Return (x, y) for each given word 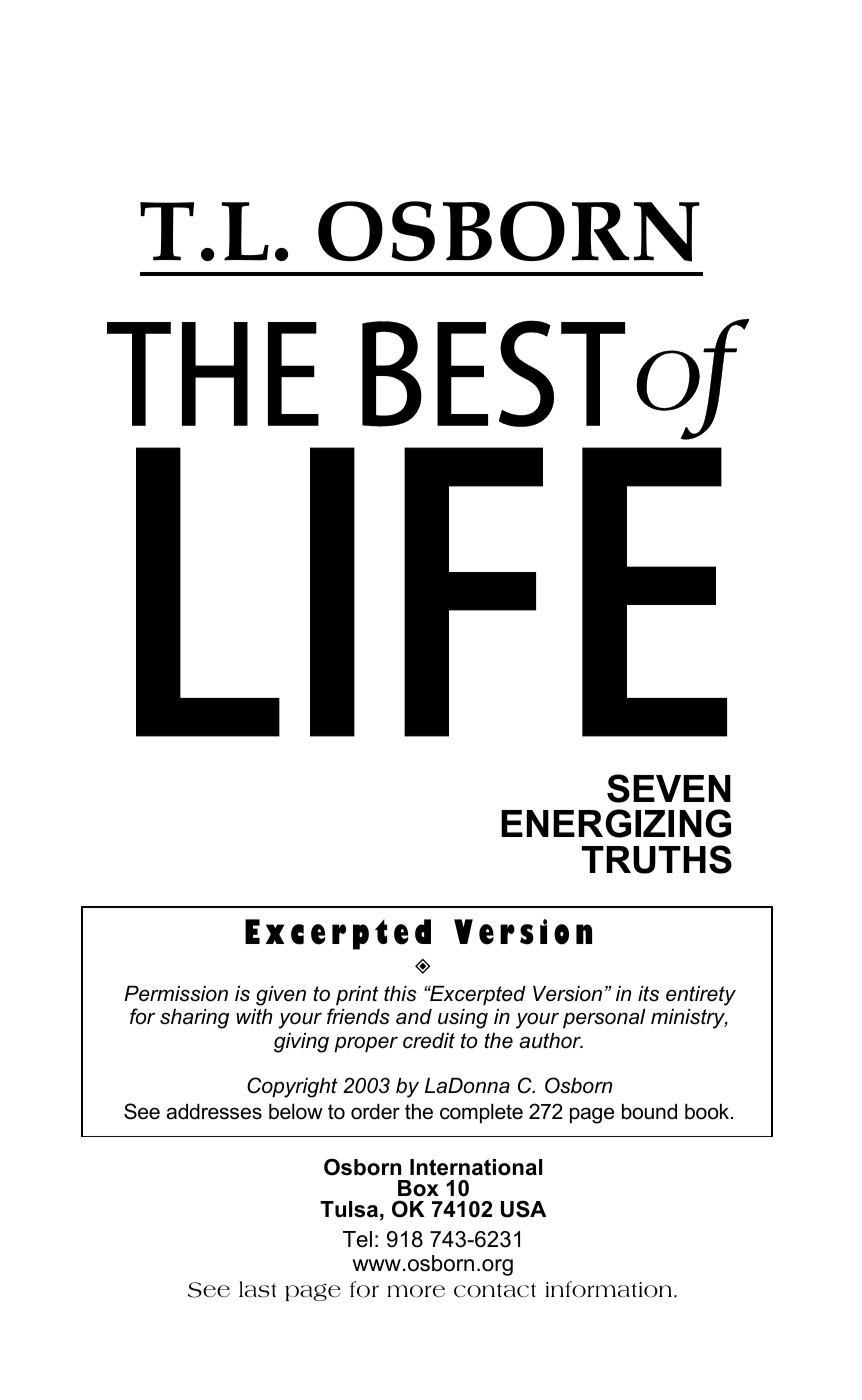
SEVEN (669, 788)
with (254, 1016)
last (258, 1289)
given (281, 996)
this (400, 994)
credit (429, 1041)
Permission (176, 994)
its (648, 994)
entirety (701, 996)
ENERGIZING (616, 823)
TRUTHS (657, 859)
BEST (493, 373)
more (416, 1291)
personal (604, 1019)
